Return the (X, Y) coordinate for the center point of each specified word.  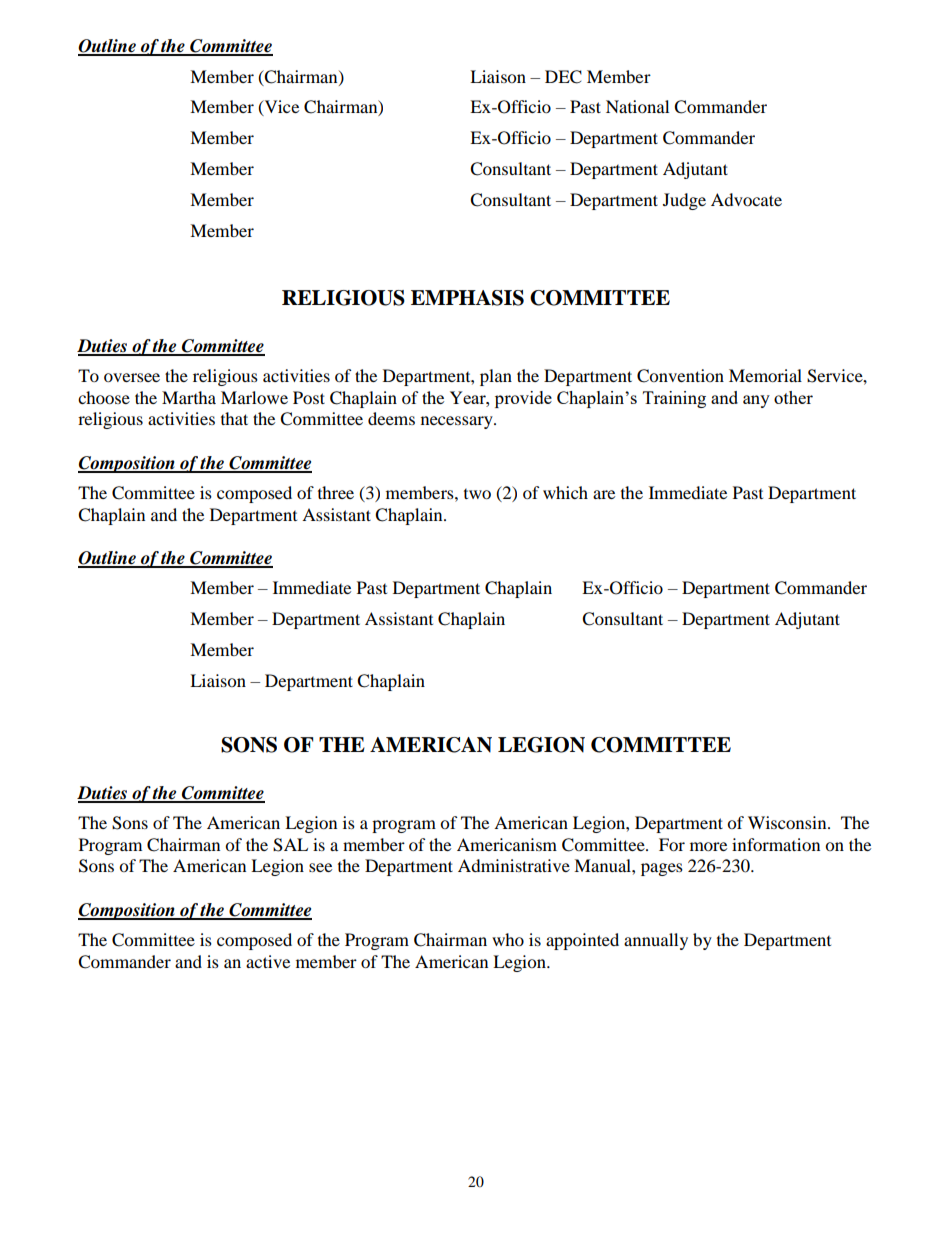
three (336, 492)
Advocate (746, 199)
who (508, 939)
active (268, 961)
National (637, 106)
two (477, 494)
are (604, 494)
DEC (563, 77)
